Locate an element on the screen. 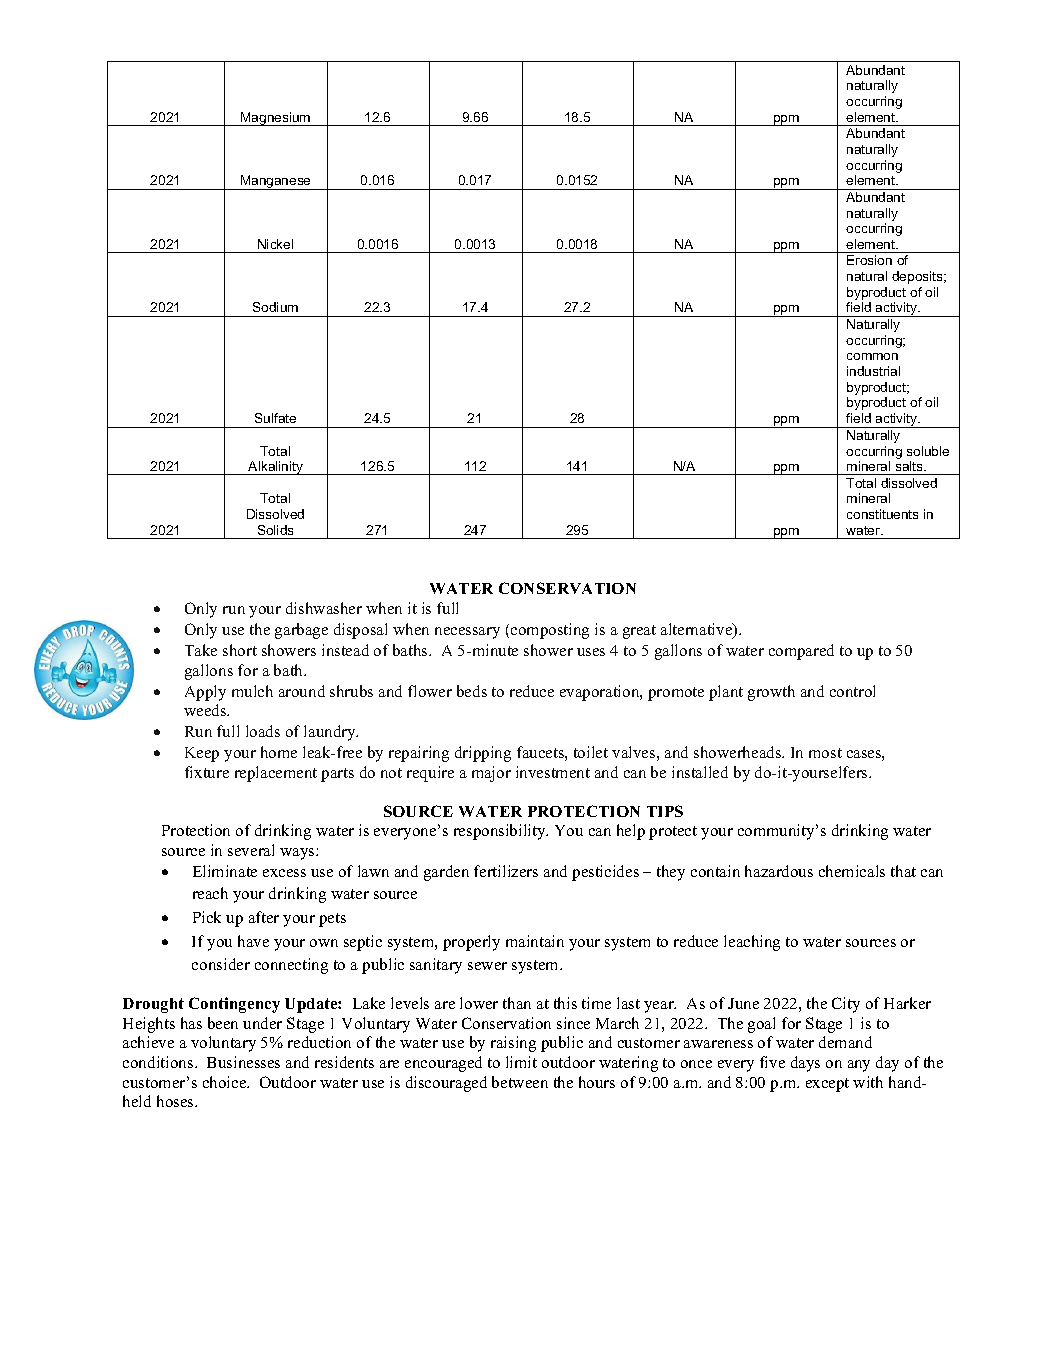 Image resolution: width=1044 pixels, height=1351 pixels. compared is located at coordinates (801, 652).
